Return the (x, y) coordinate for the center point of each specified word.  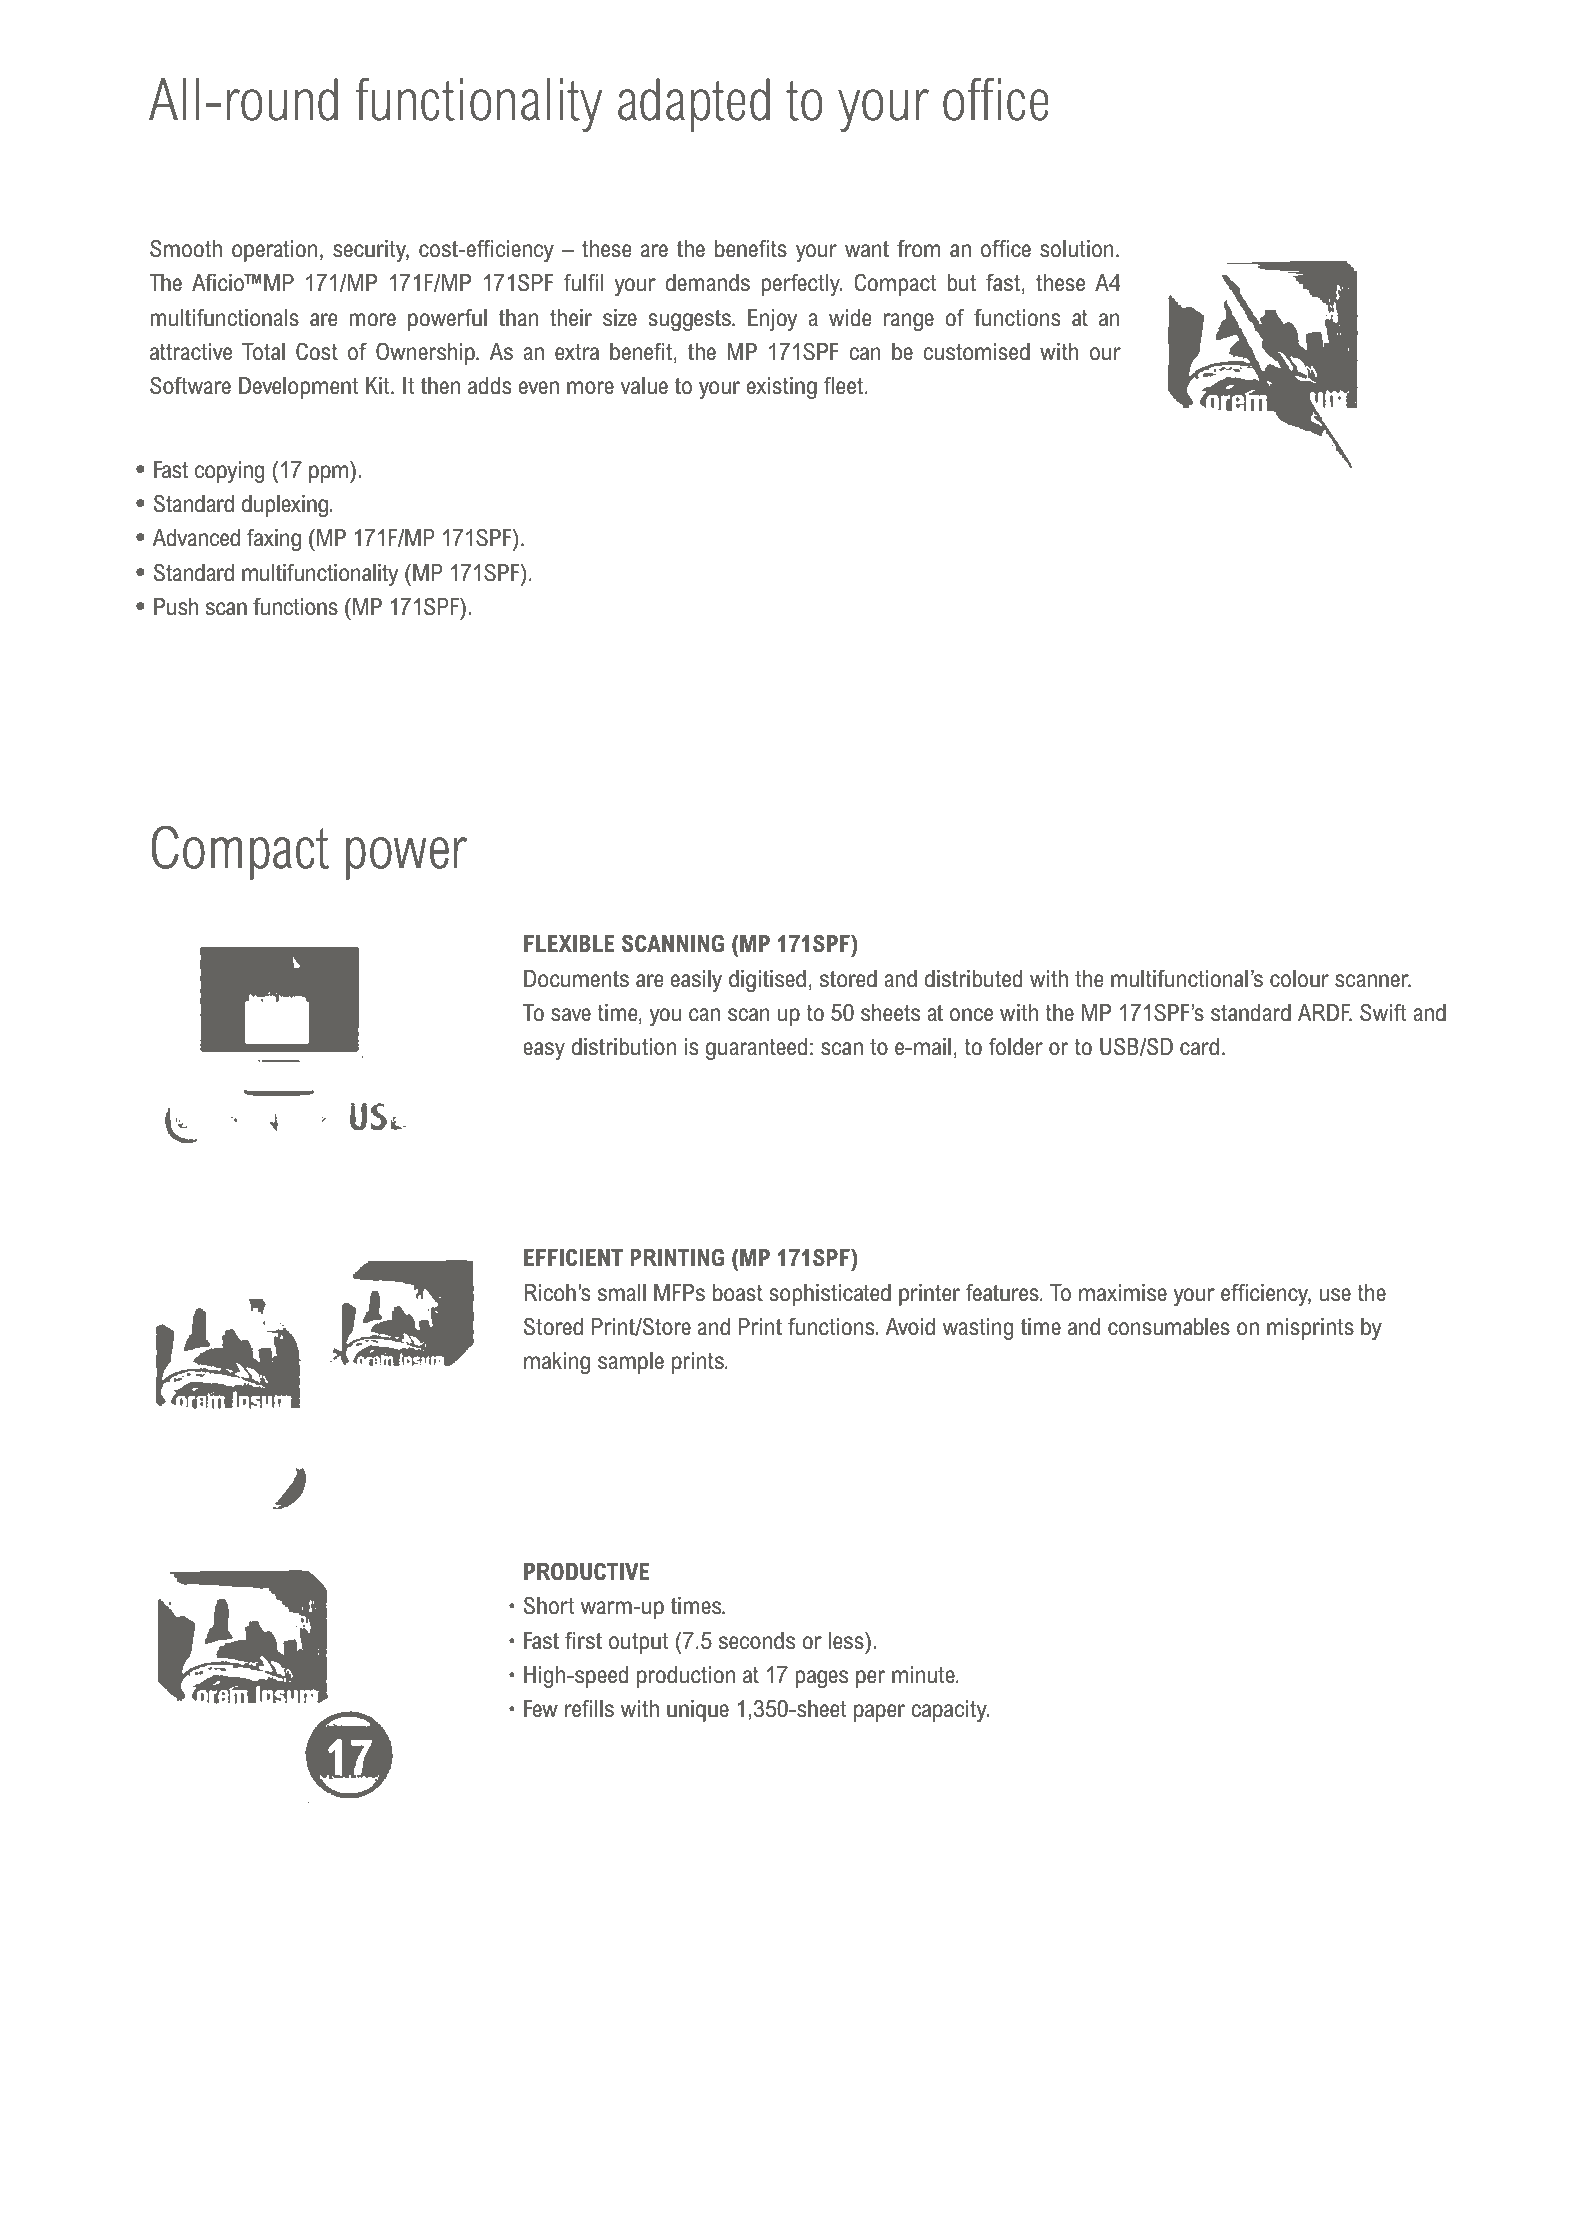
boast (738, 1293)
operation (274, 251)
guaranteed (756, 1049)
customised (976, 352)
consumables (1169, 1327)
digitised (767, 981)
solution (1076, 249)
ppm (330, 474)
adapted (694, 105)
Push (176, 607)
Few (541, 1709)
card (1199, 1047)
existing (782, 388)
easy (544, 1051)
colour (1299, 979)
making (557, 1363)
